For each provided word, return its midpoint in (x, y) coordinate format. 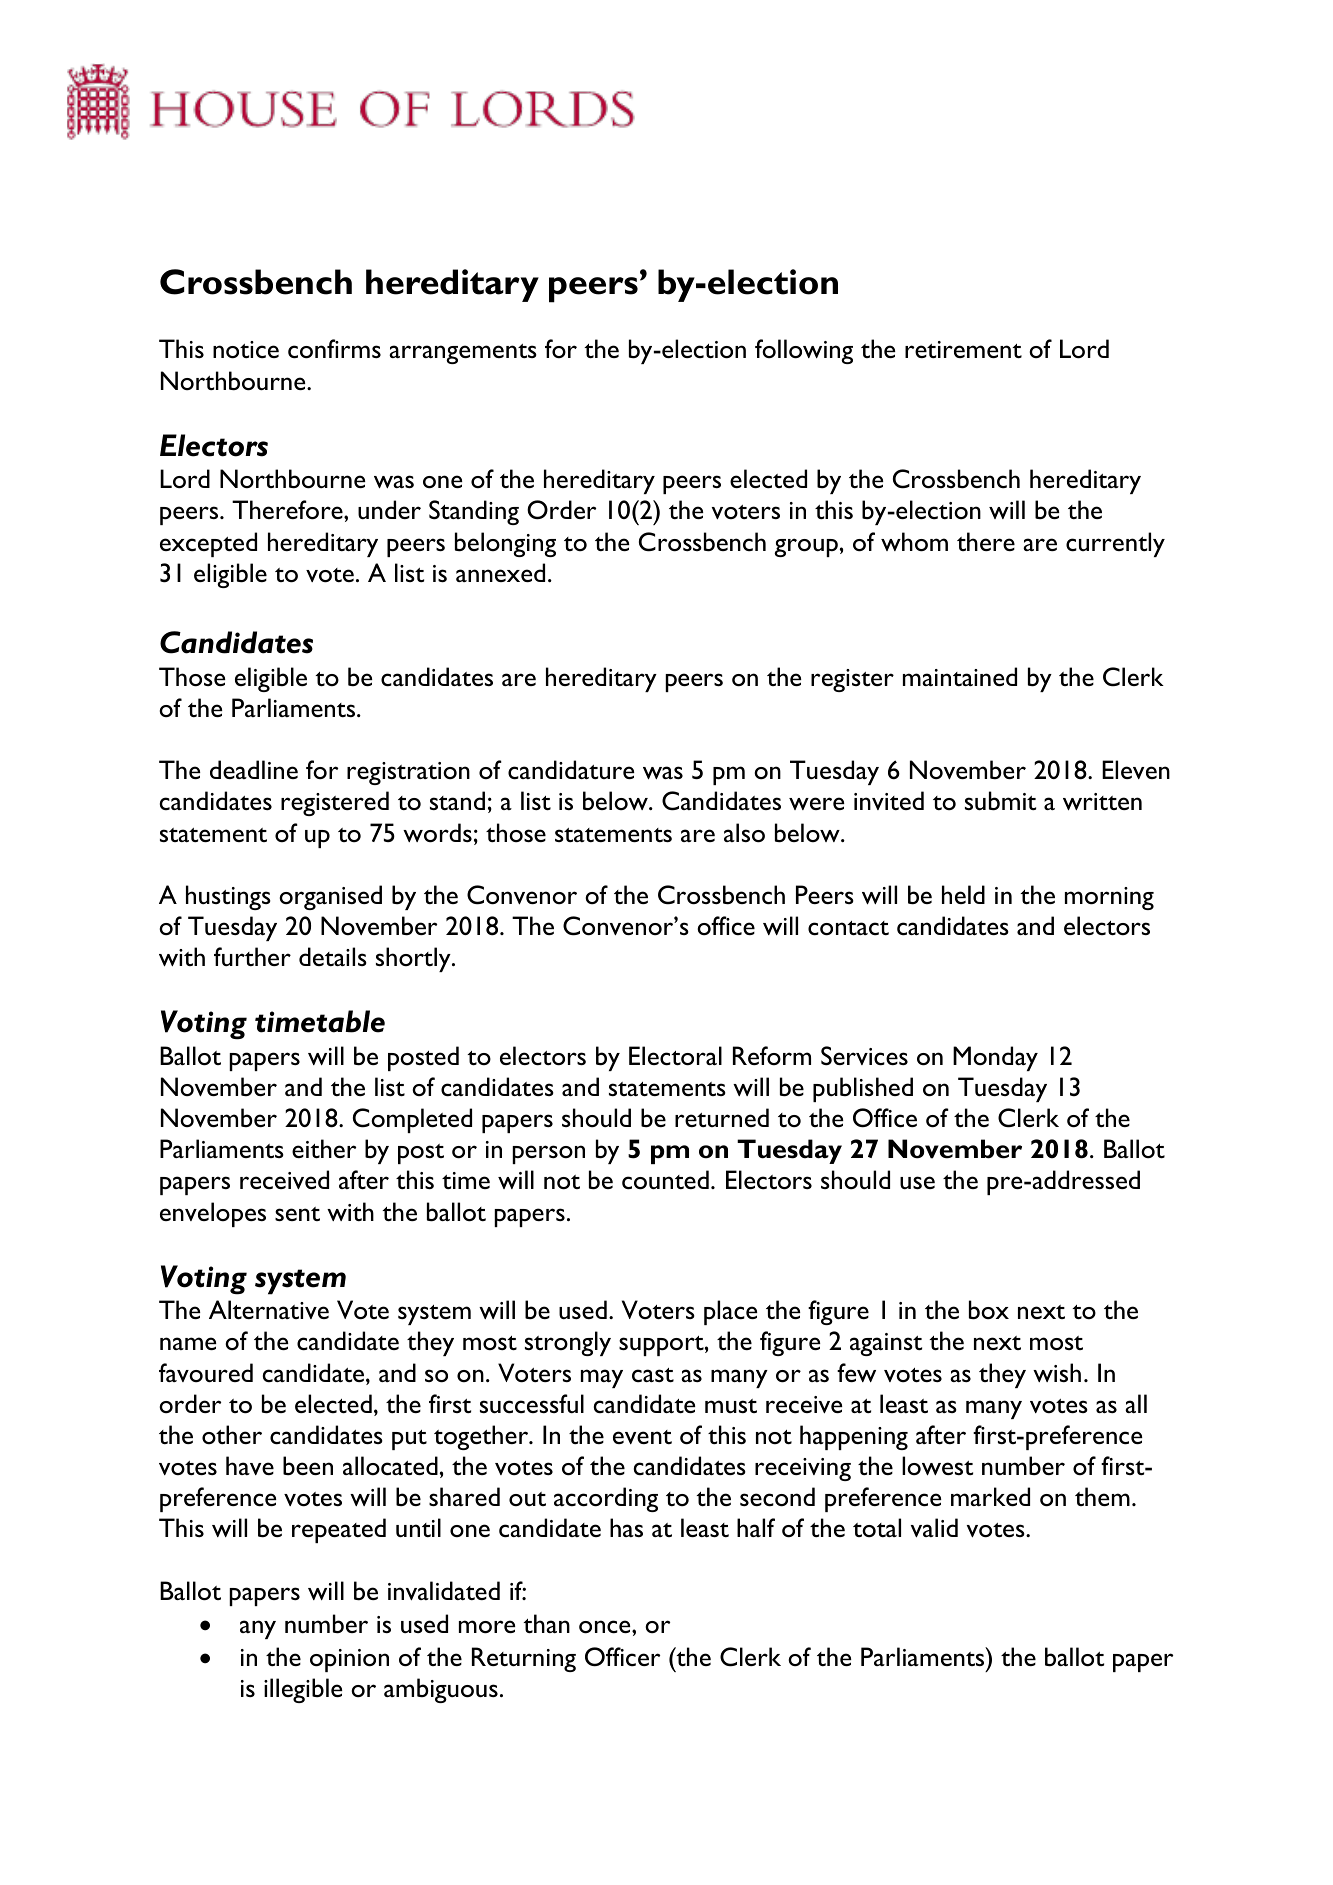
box (989, 1310)
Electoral (675, 1056)
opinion (349, 1660)
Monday (995, 1058)
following (804, 351)
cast (653, 1375)
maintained (960, 676)
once (606, 1627)
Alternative (269, 1309)
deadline (254, 769)
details (333, 956)
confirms (334, 349)
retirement (963, 349)
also (744, 833)
